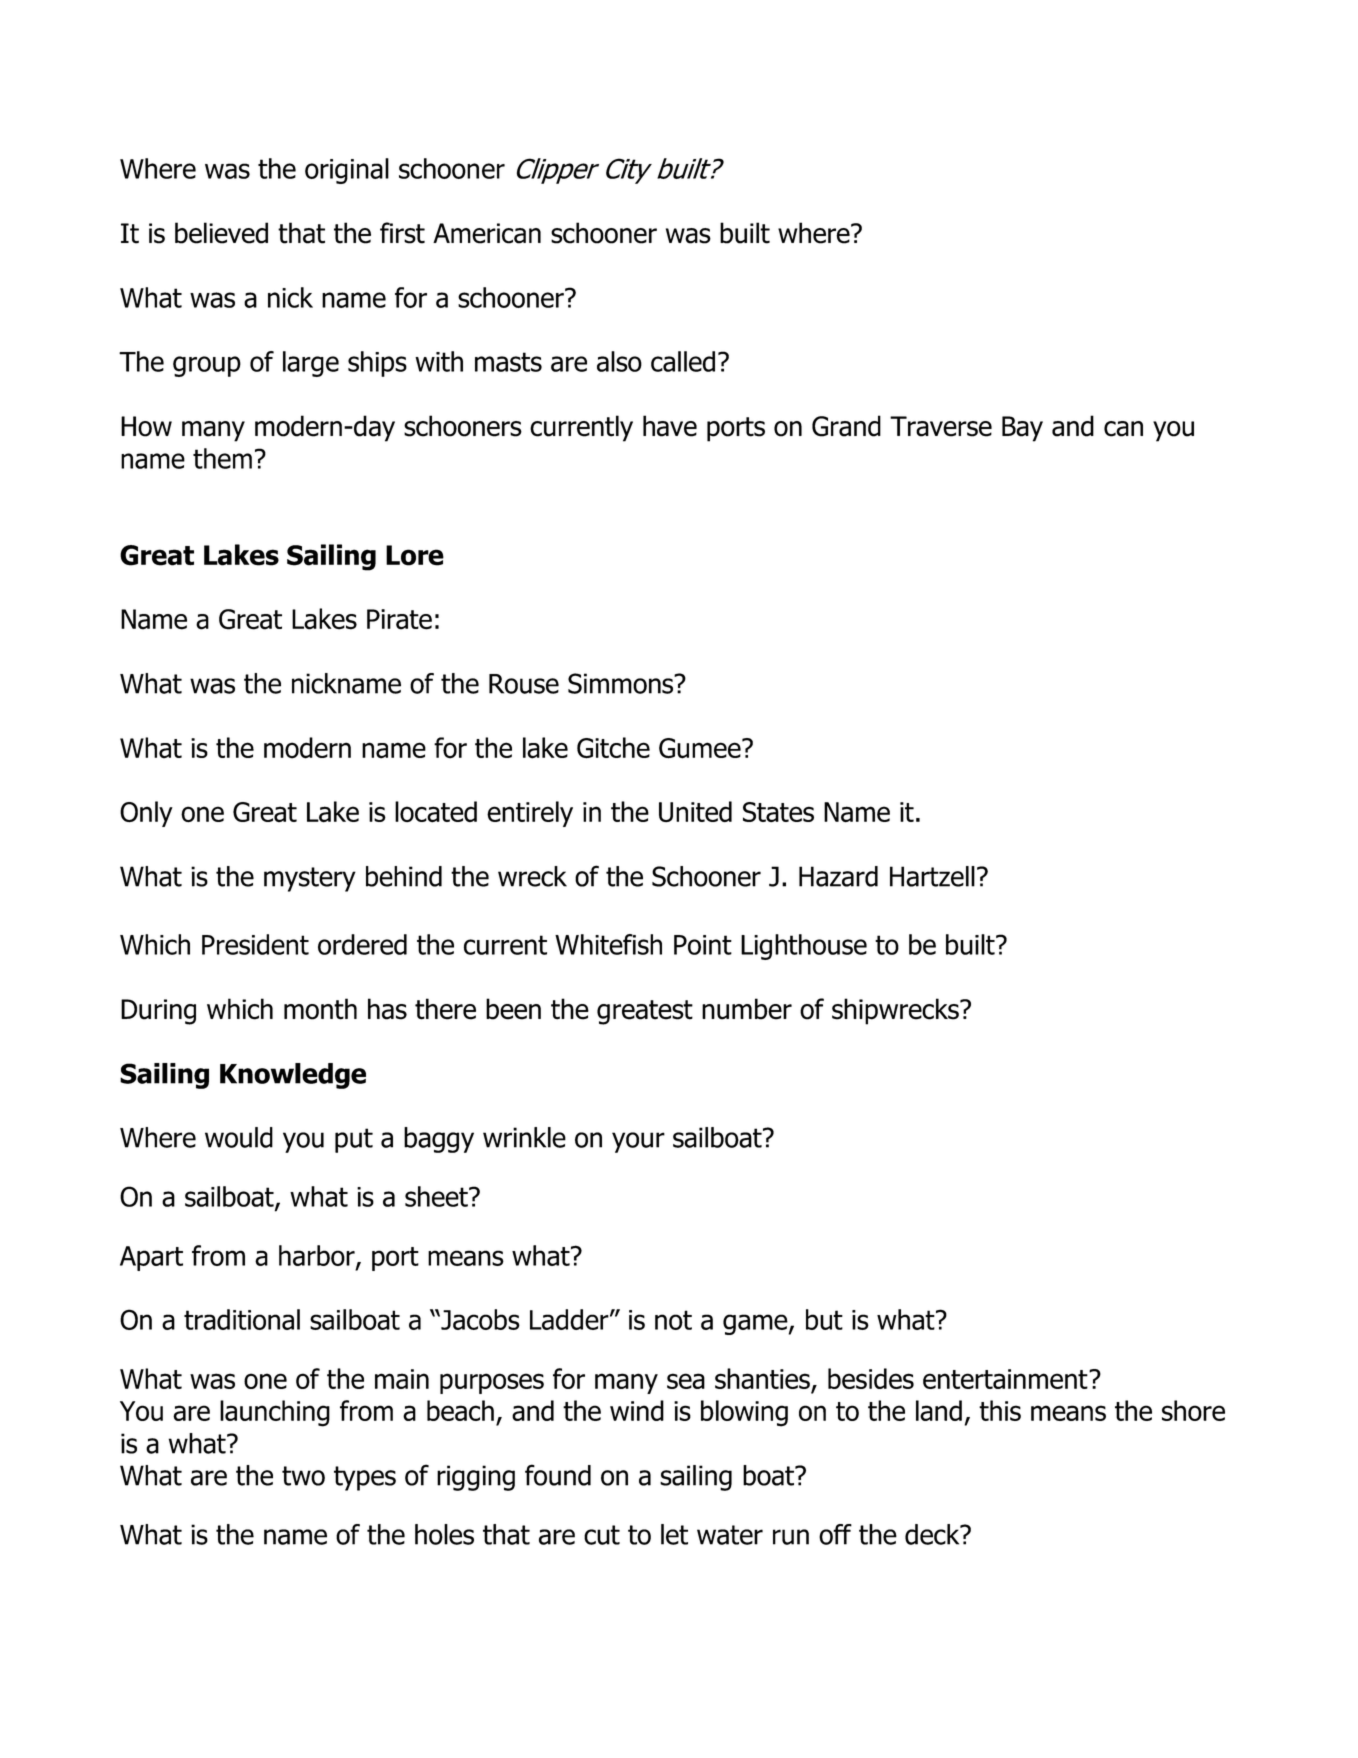  What do you see at coordinates (838, 876) in the page?
I see `Hazard` at bounding box center [838, 876].
